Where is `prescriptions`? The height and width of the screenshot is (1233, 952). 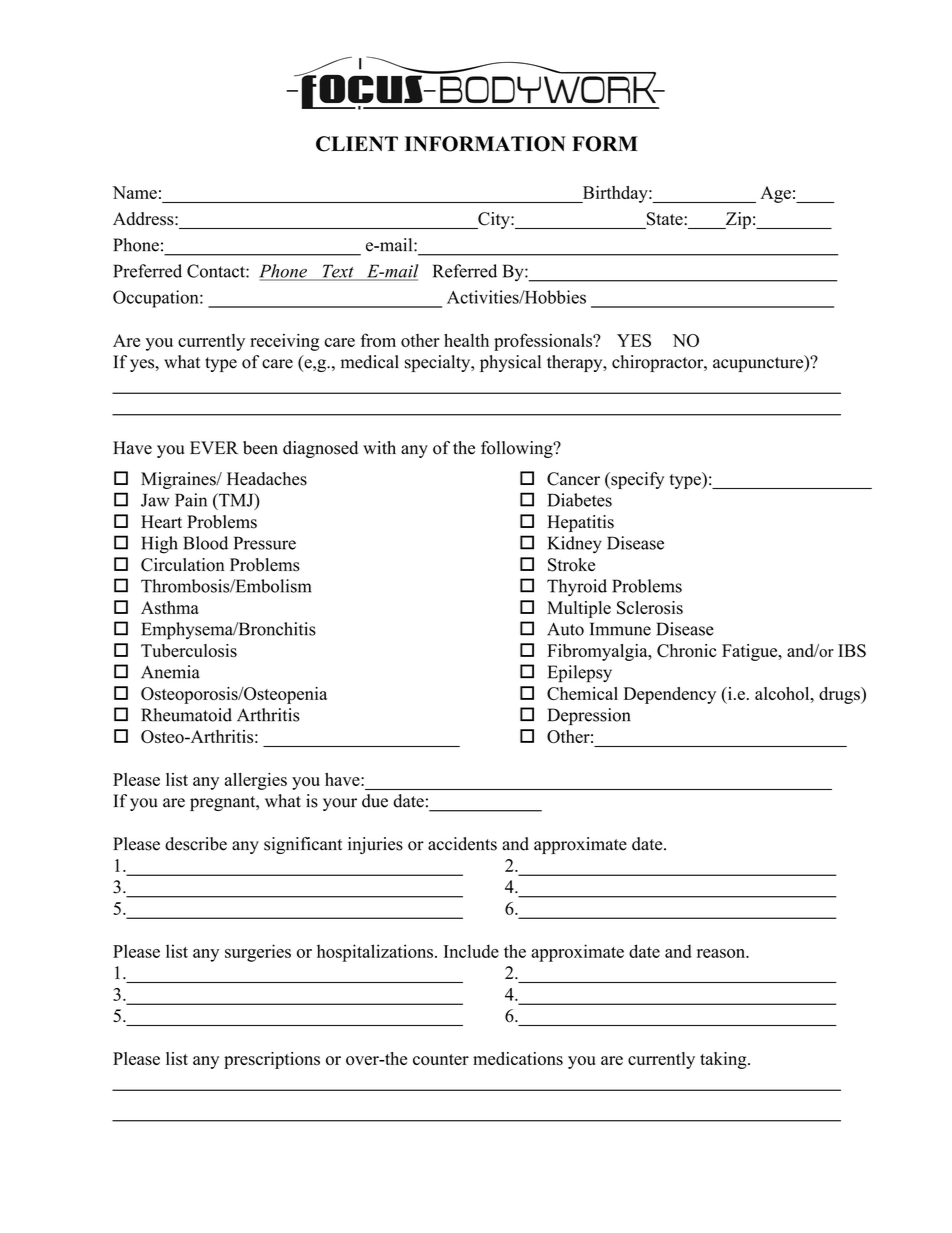 prescriptions is located at coordinates (272, 1060).
